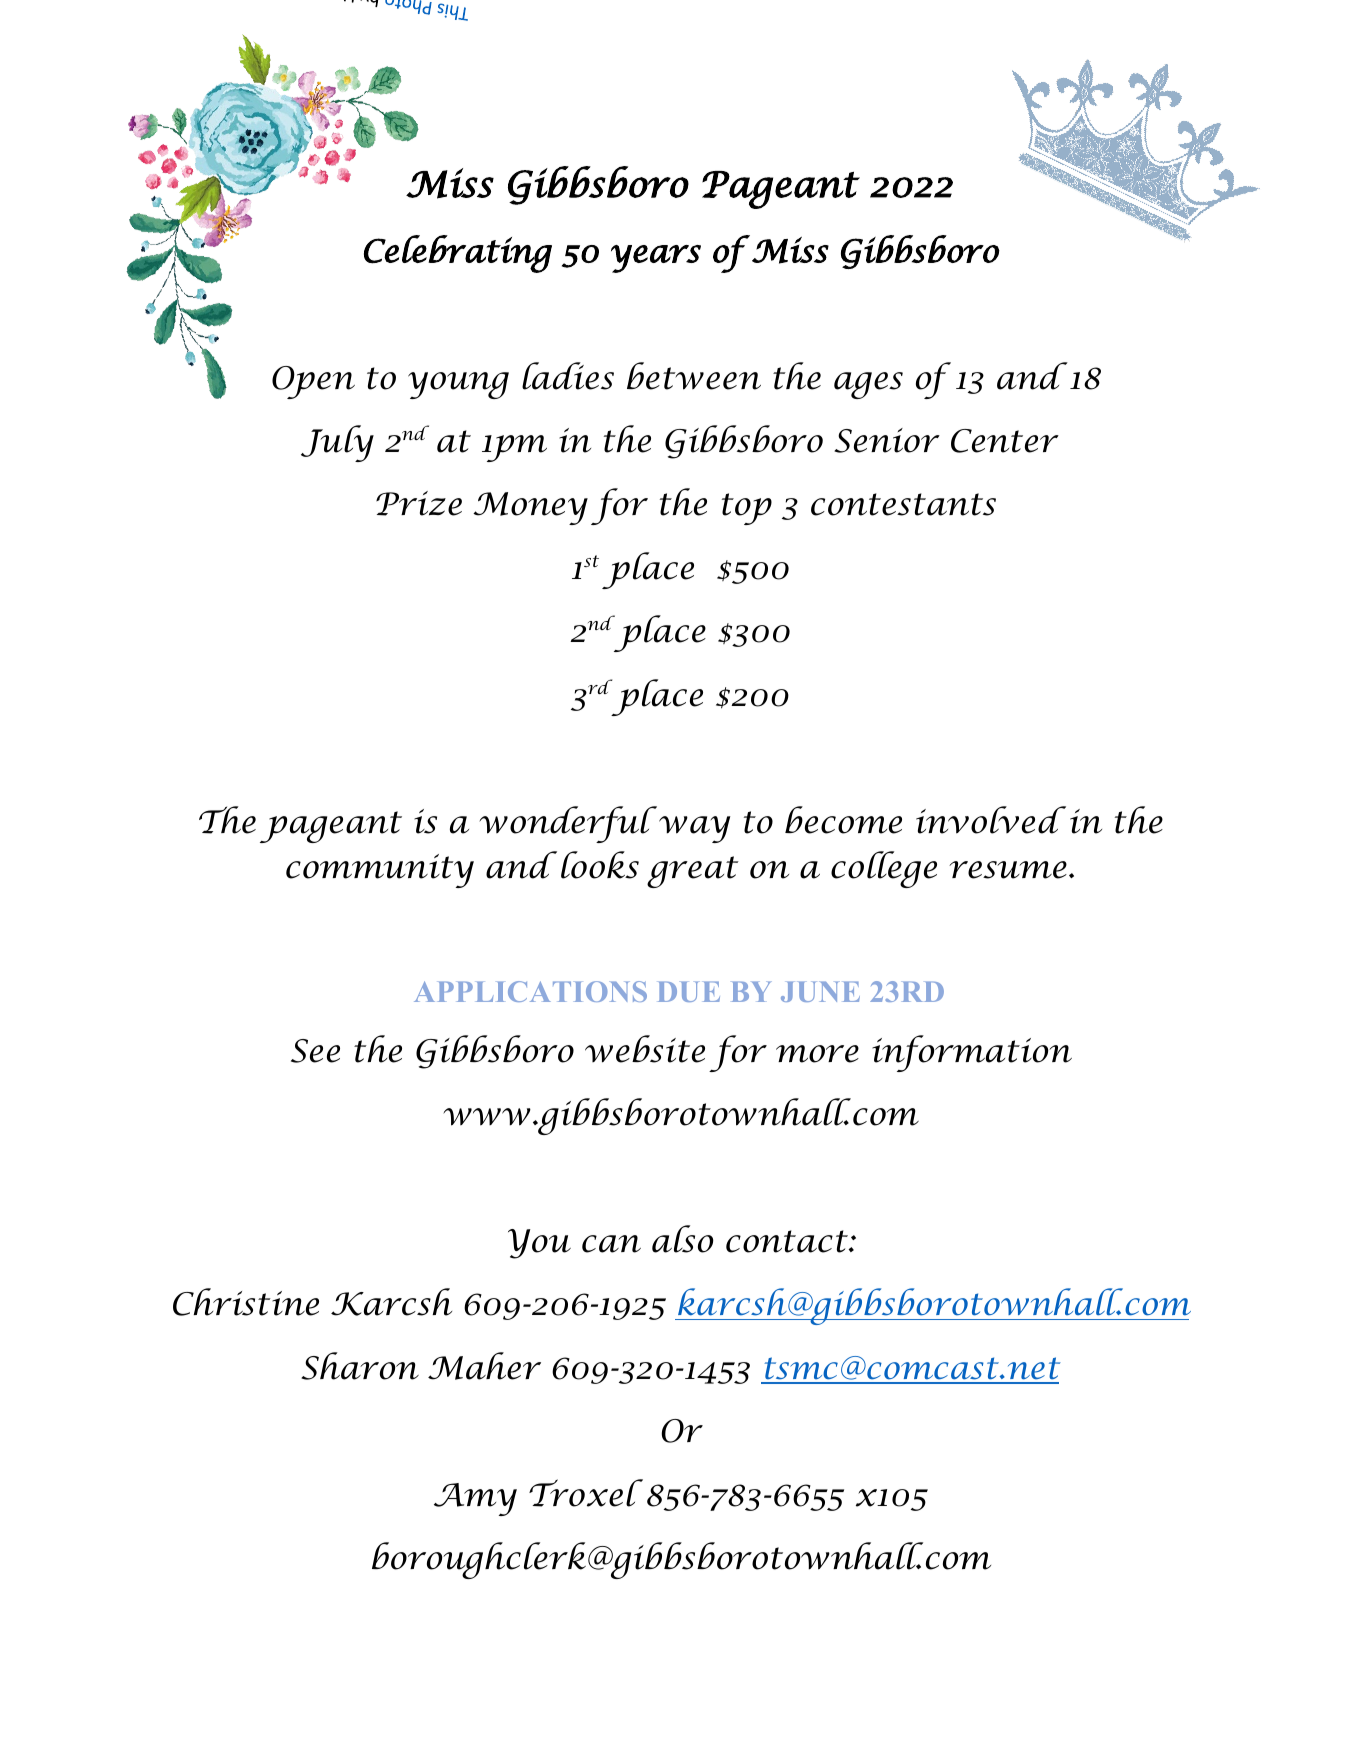  I want to click on ages, so click(868, 385).
